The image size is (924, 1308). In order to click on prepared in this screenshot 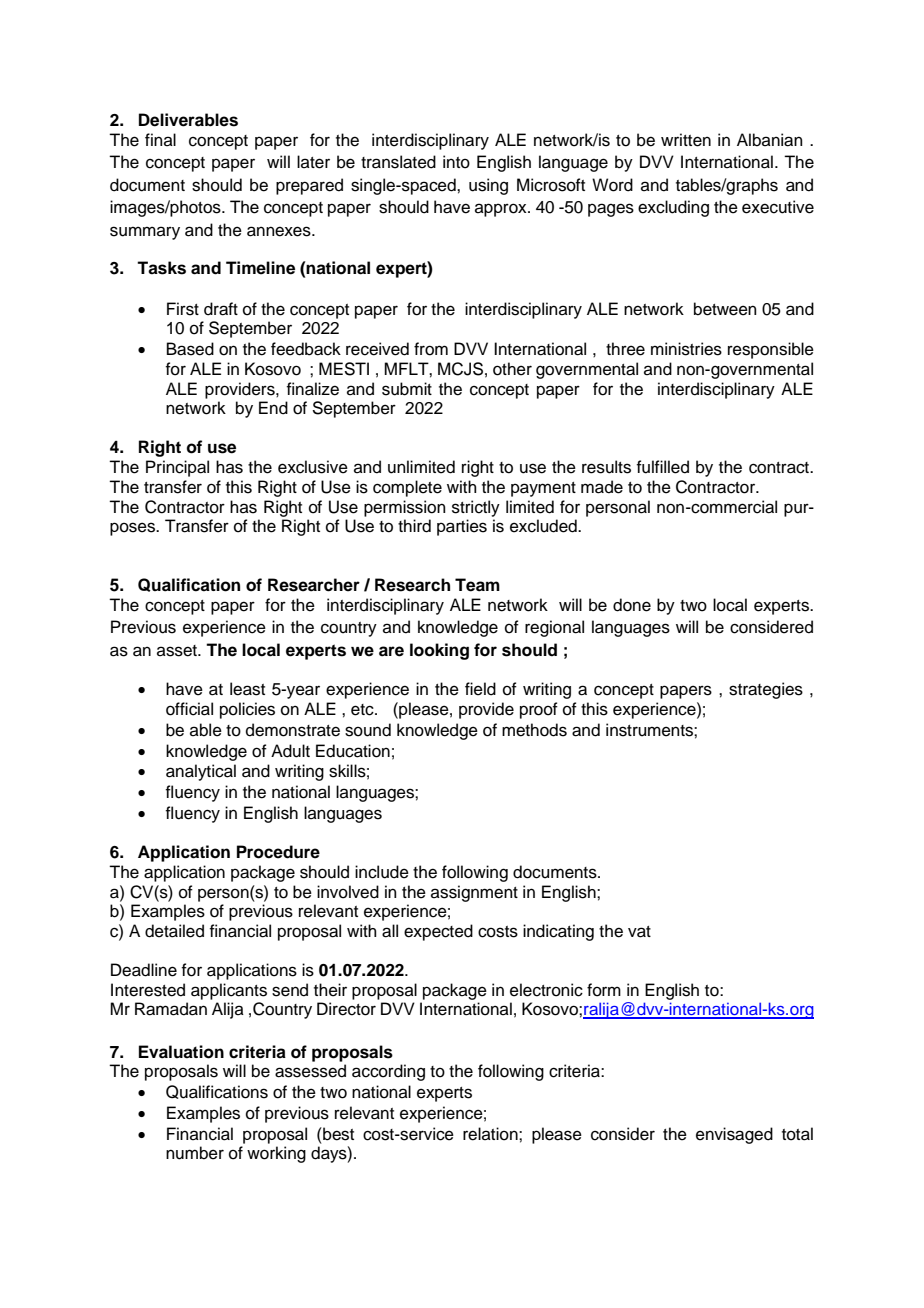, I will do `click(309, 186)`.
